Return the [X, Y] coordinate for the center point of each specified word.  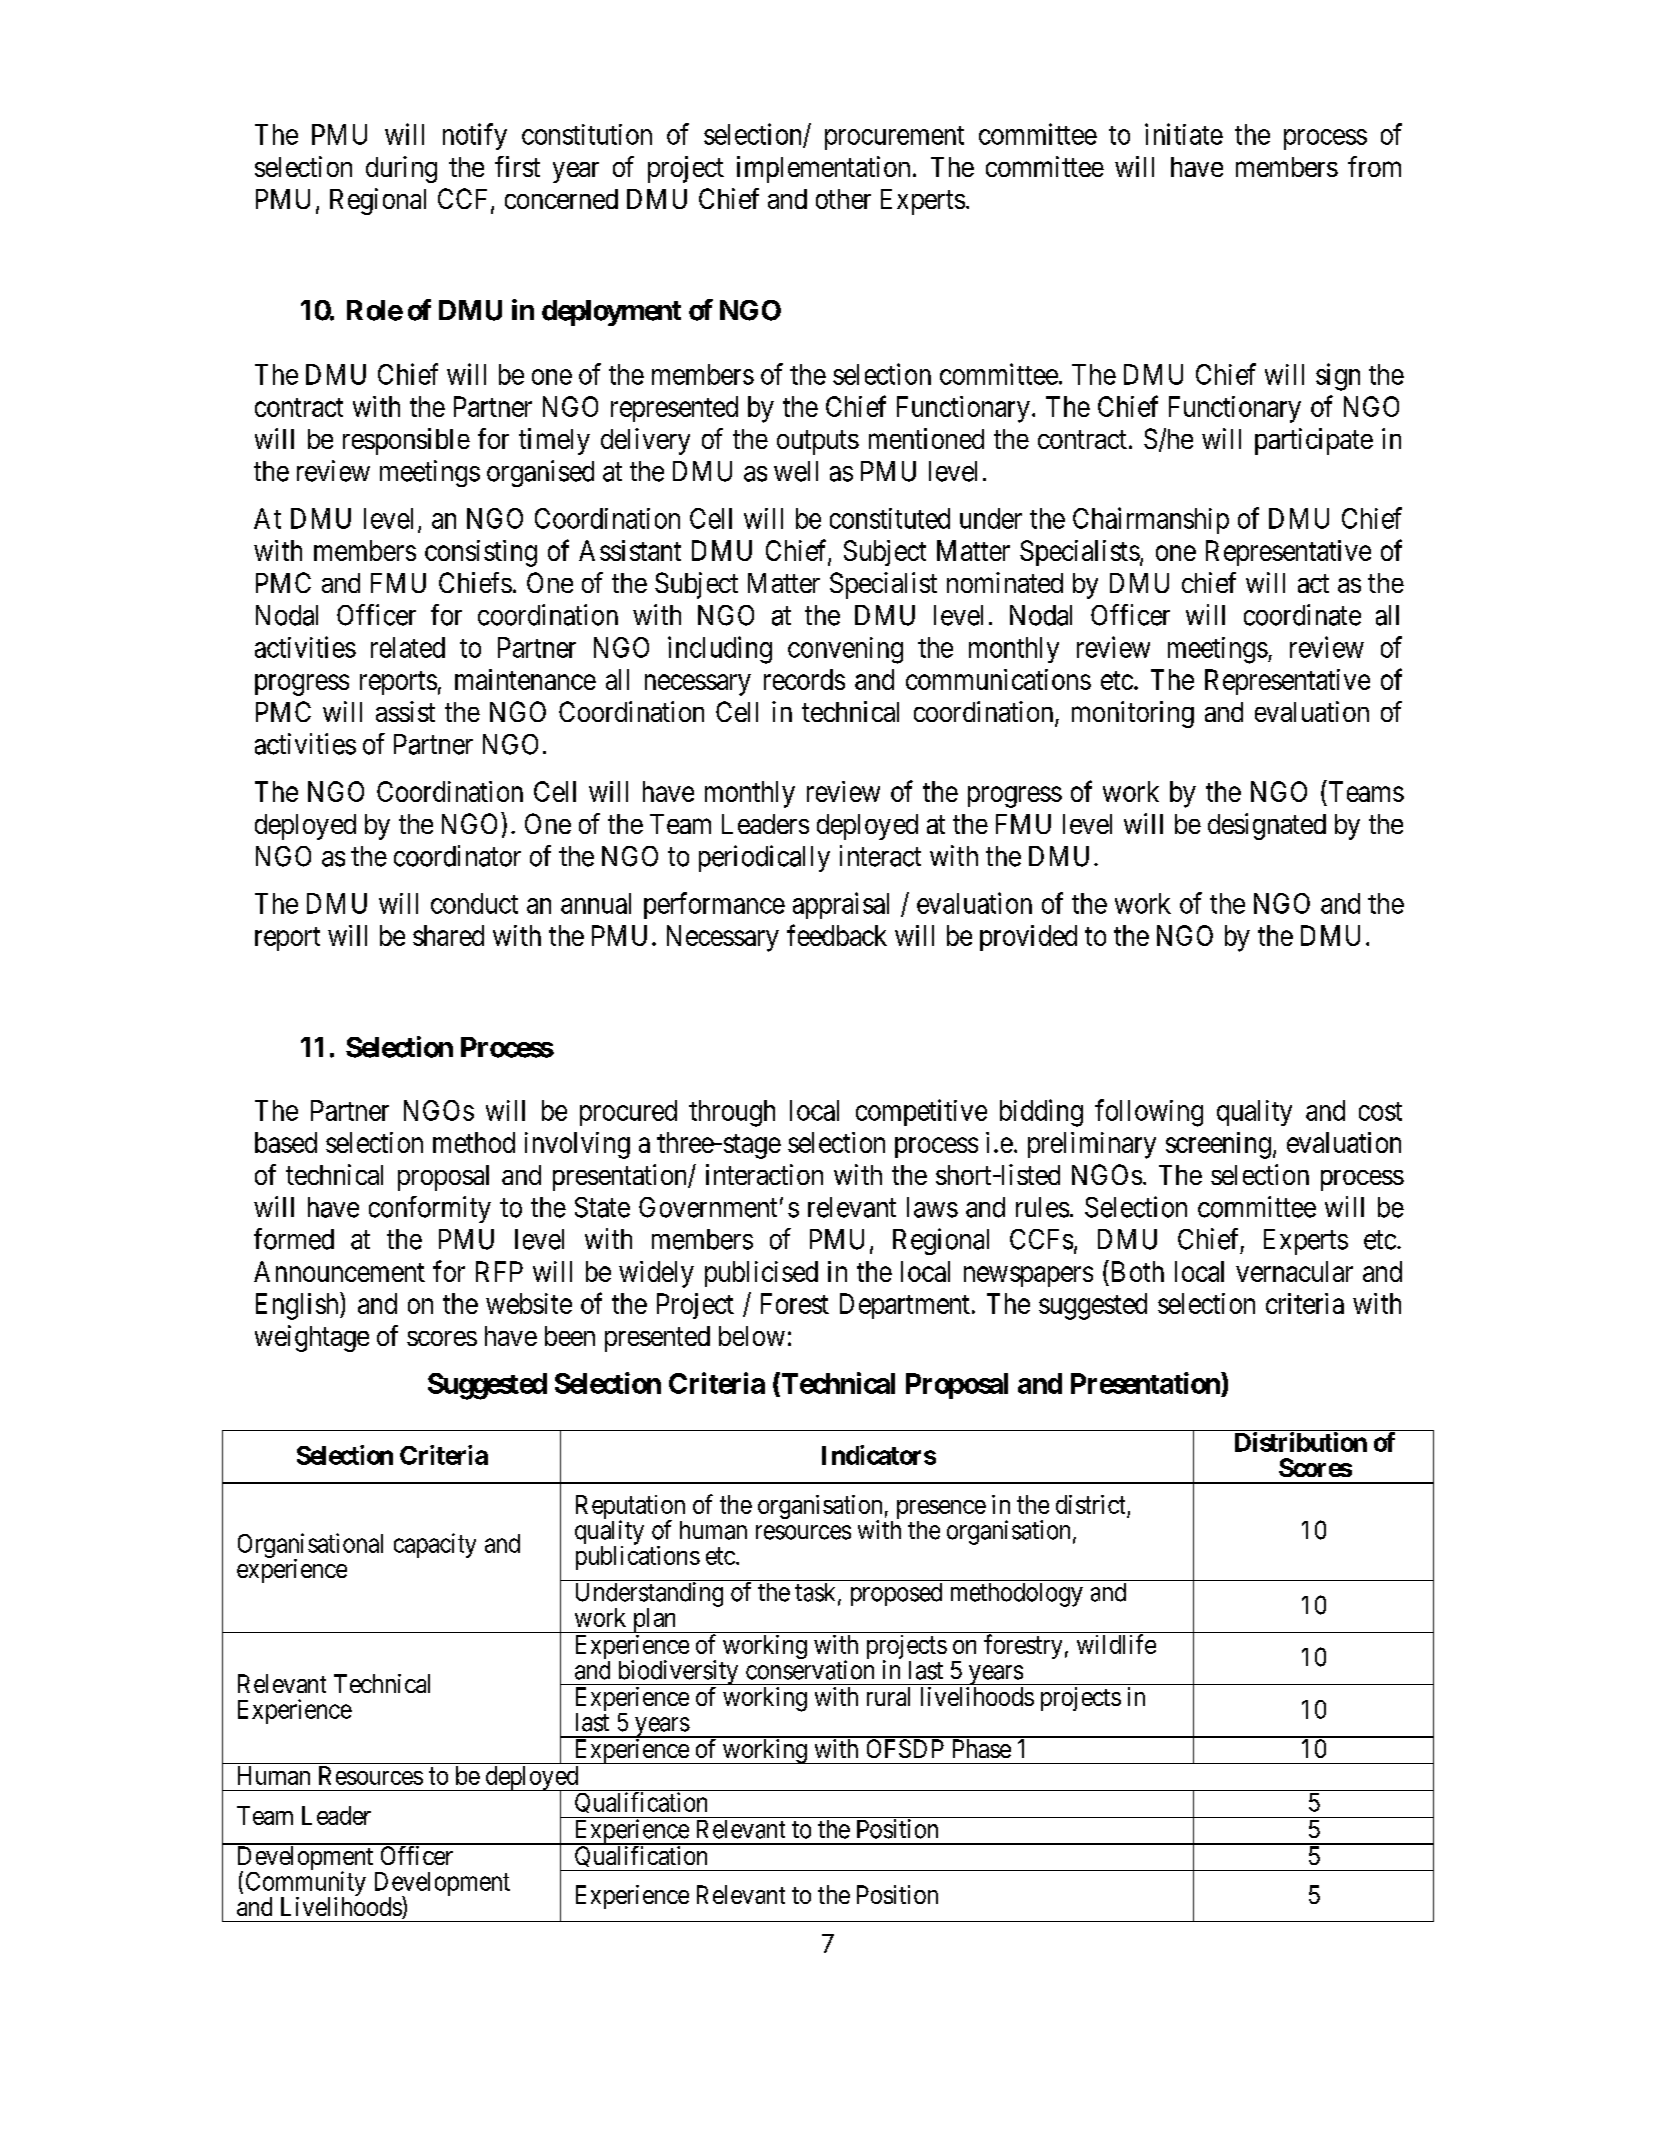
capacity [435, 1545]
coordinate [1302, 615]
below [752, 1336]
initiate [1184, 134]
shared [448, 935]
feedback [837, 935]
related [408, 647]
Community [306, 1884]
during [401, 169]
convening [845, 650]
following [1149, 1113]
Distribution [1301, 1442]
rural [888, 1696]
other [843, 199]
